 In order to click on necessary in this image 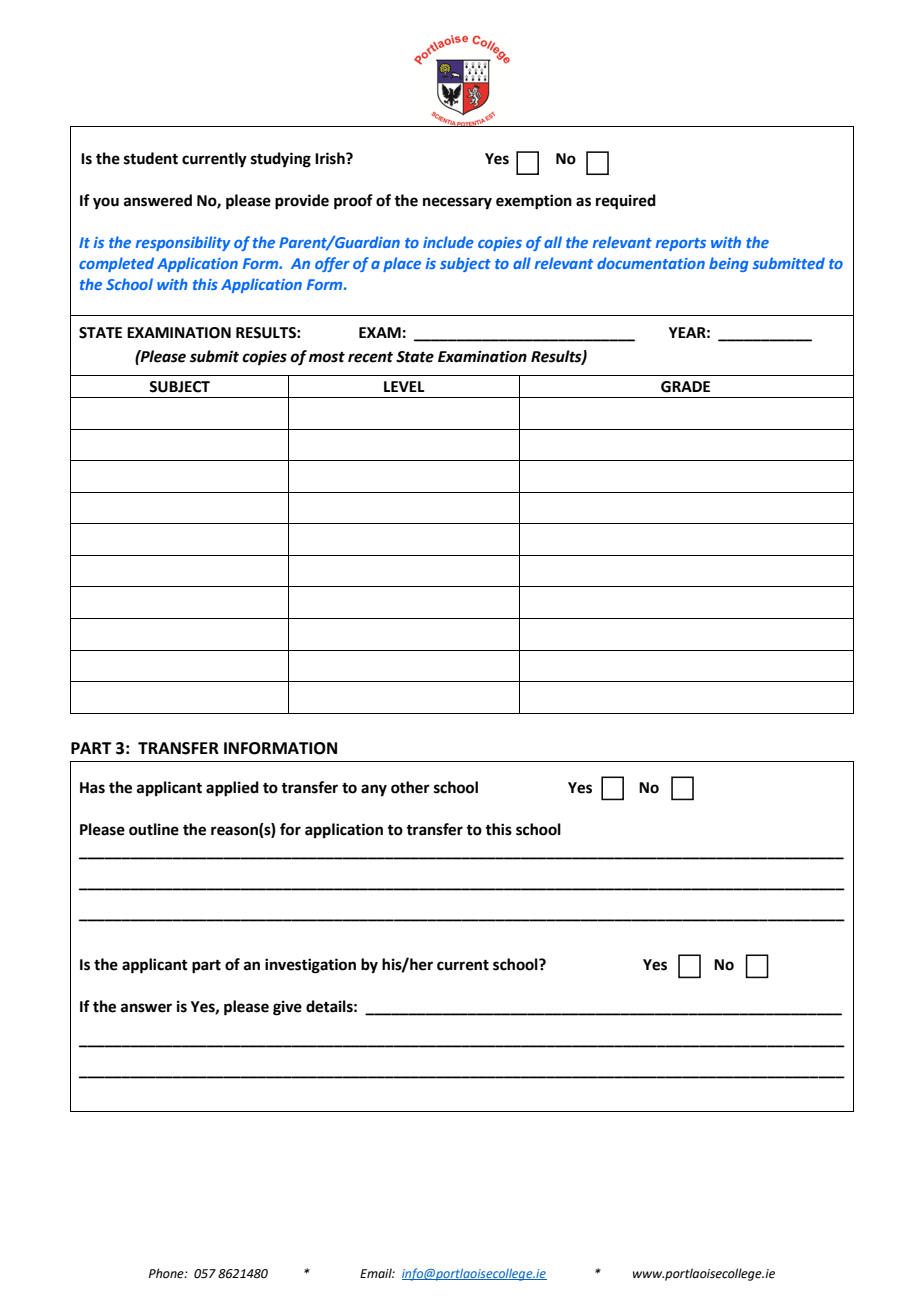, I will do `click(457, 203)`.
